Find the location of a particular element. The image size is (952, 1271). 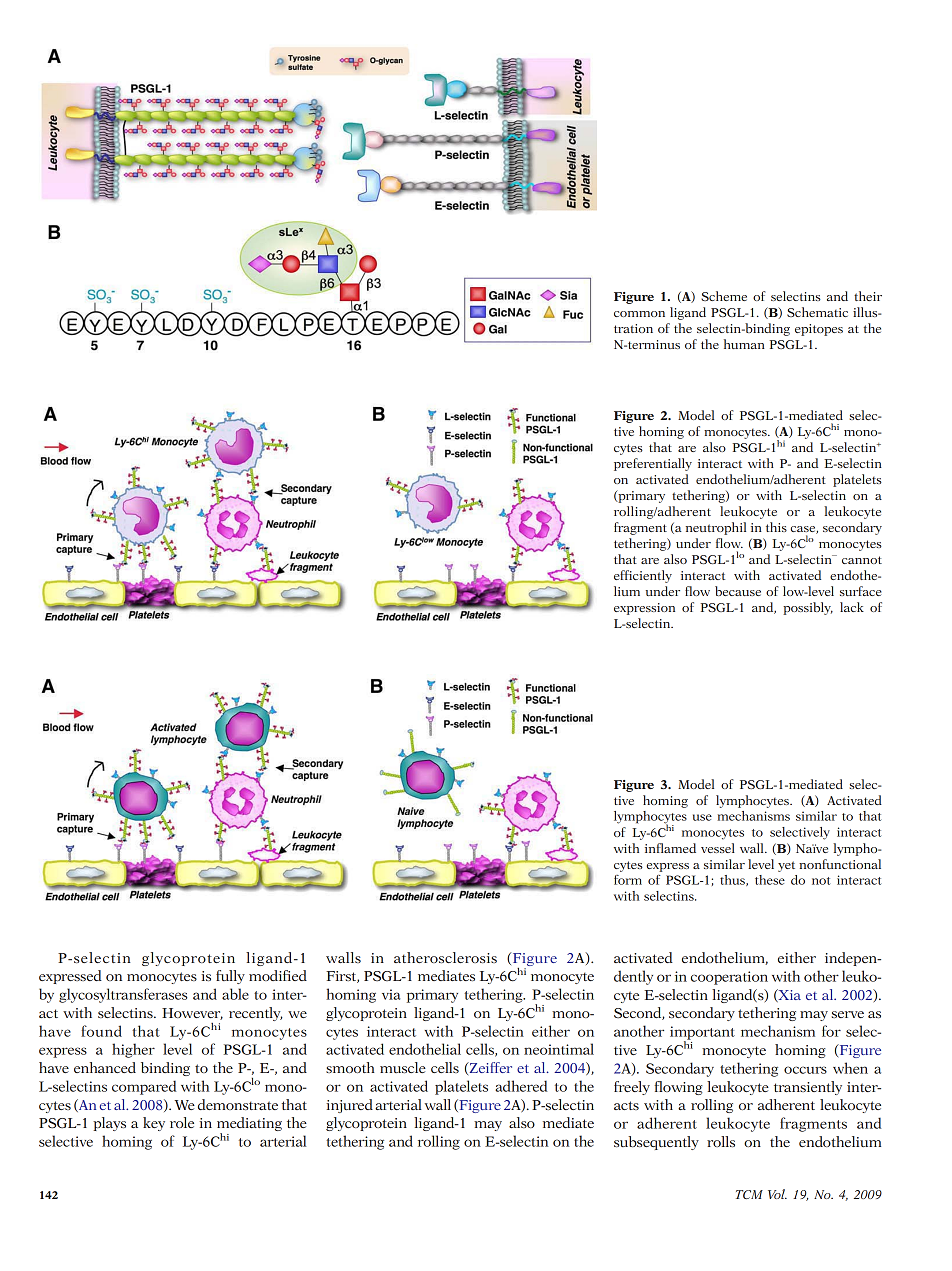

fully is located at coordinates (230, 977).
